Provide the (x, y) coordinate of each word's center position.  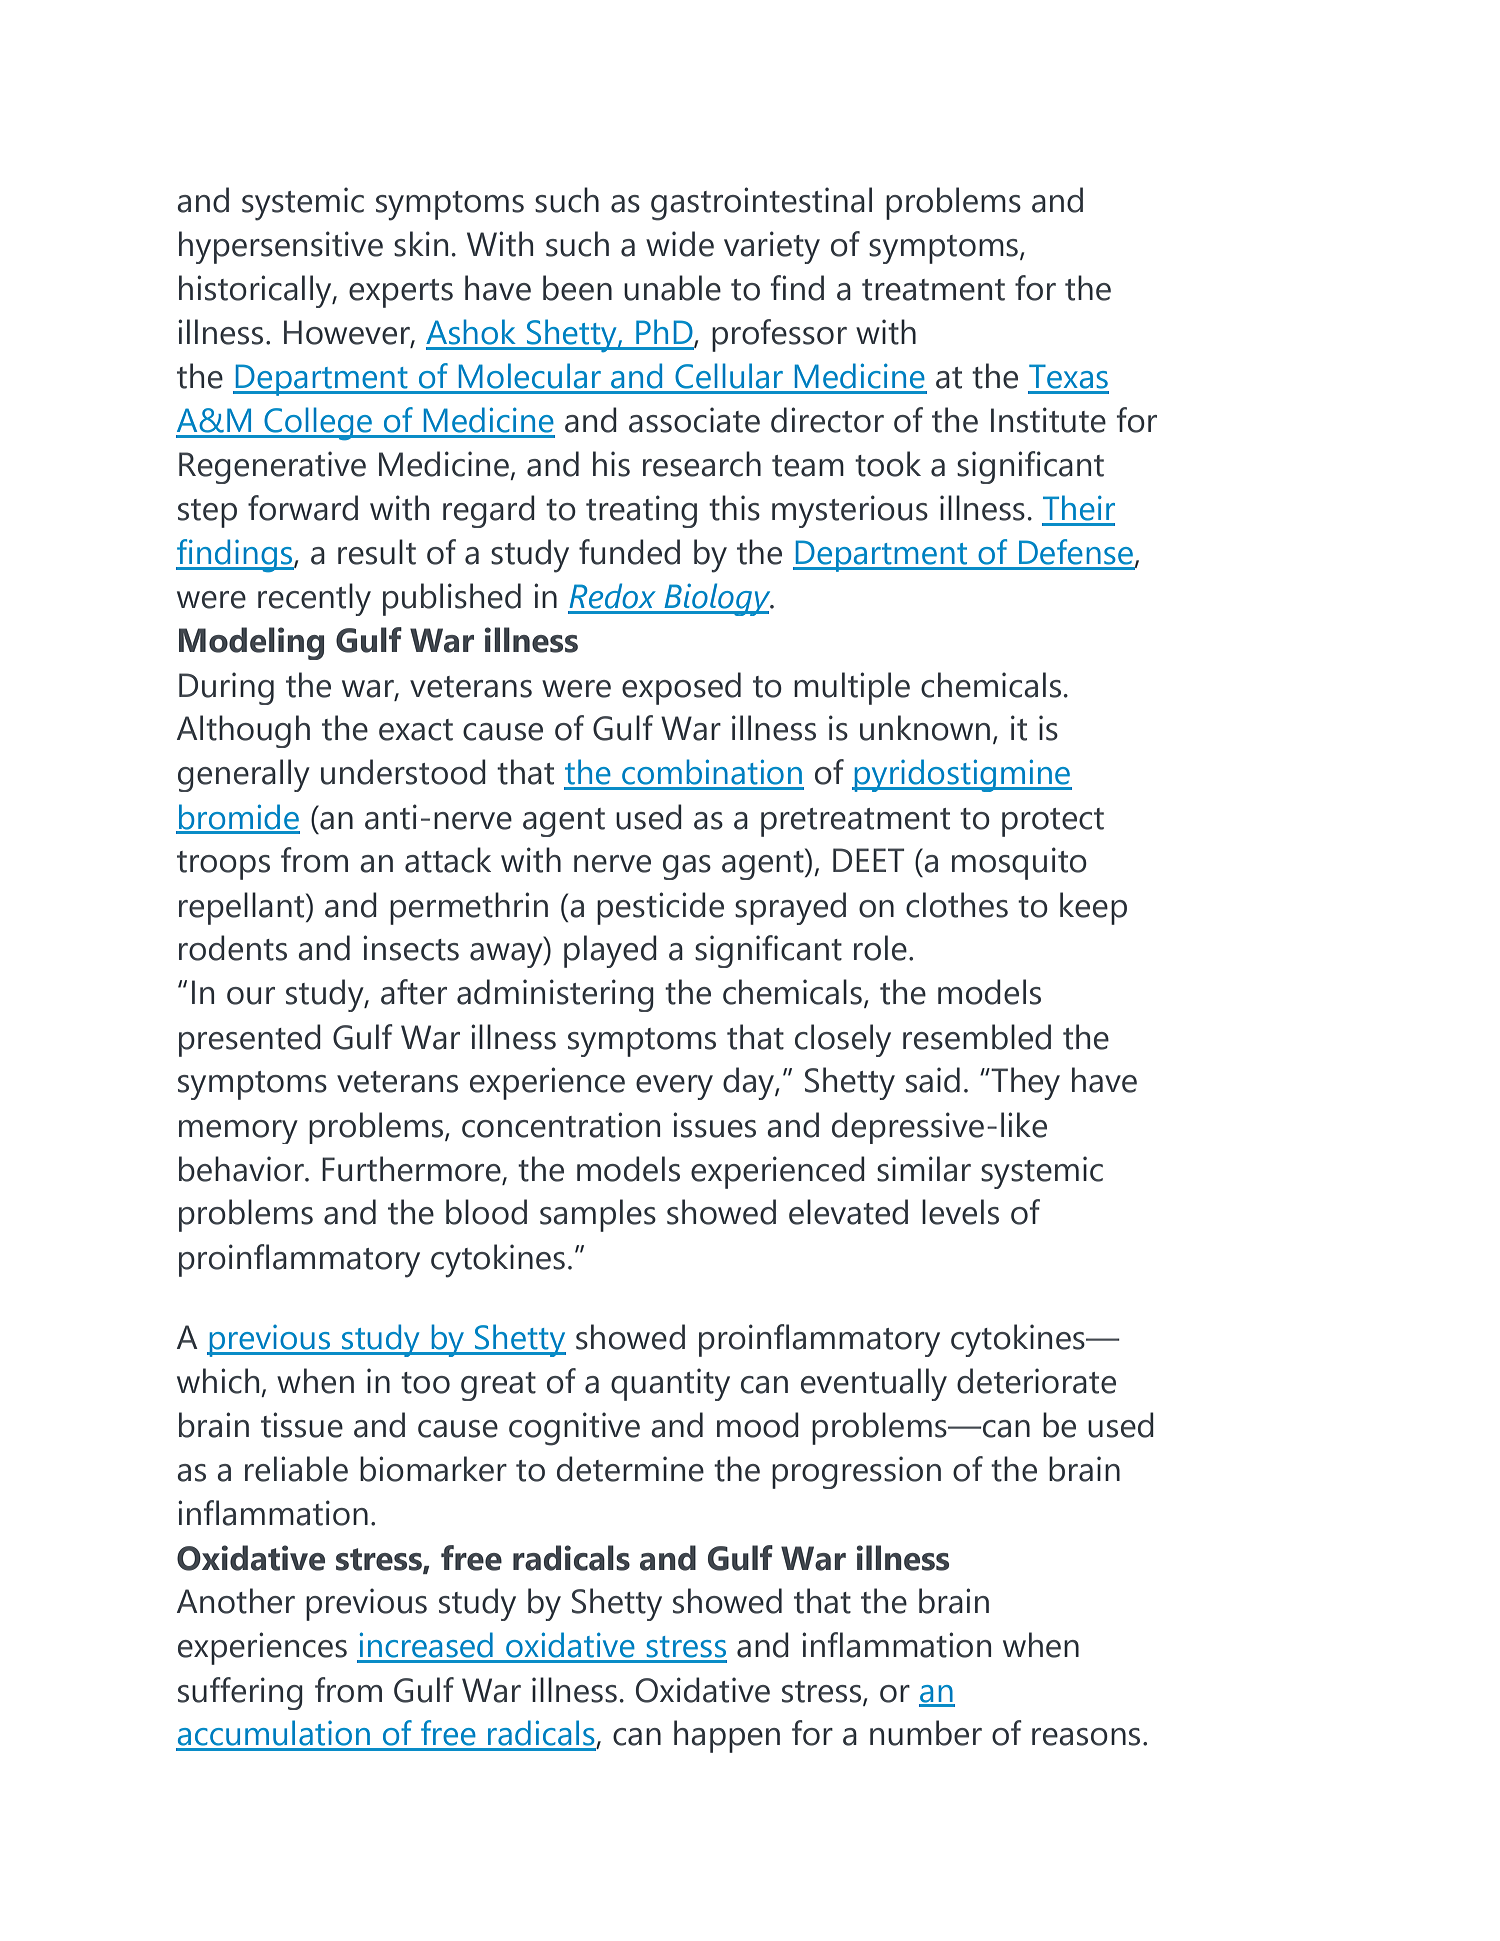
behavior (242, 1169)
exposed (681, 688)
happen (727, 1736)
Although (243, 731)
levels (960, 1212)
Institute (1048, 420)
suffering (240, 1693)
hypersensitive (281, 247)
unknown (925, 728)
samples (598, 1215)
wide (680, 244)
